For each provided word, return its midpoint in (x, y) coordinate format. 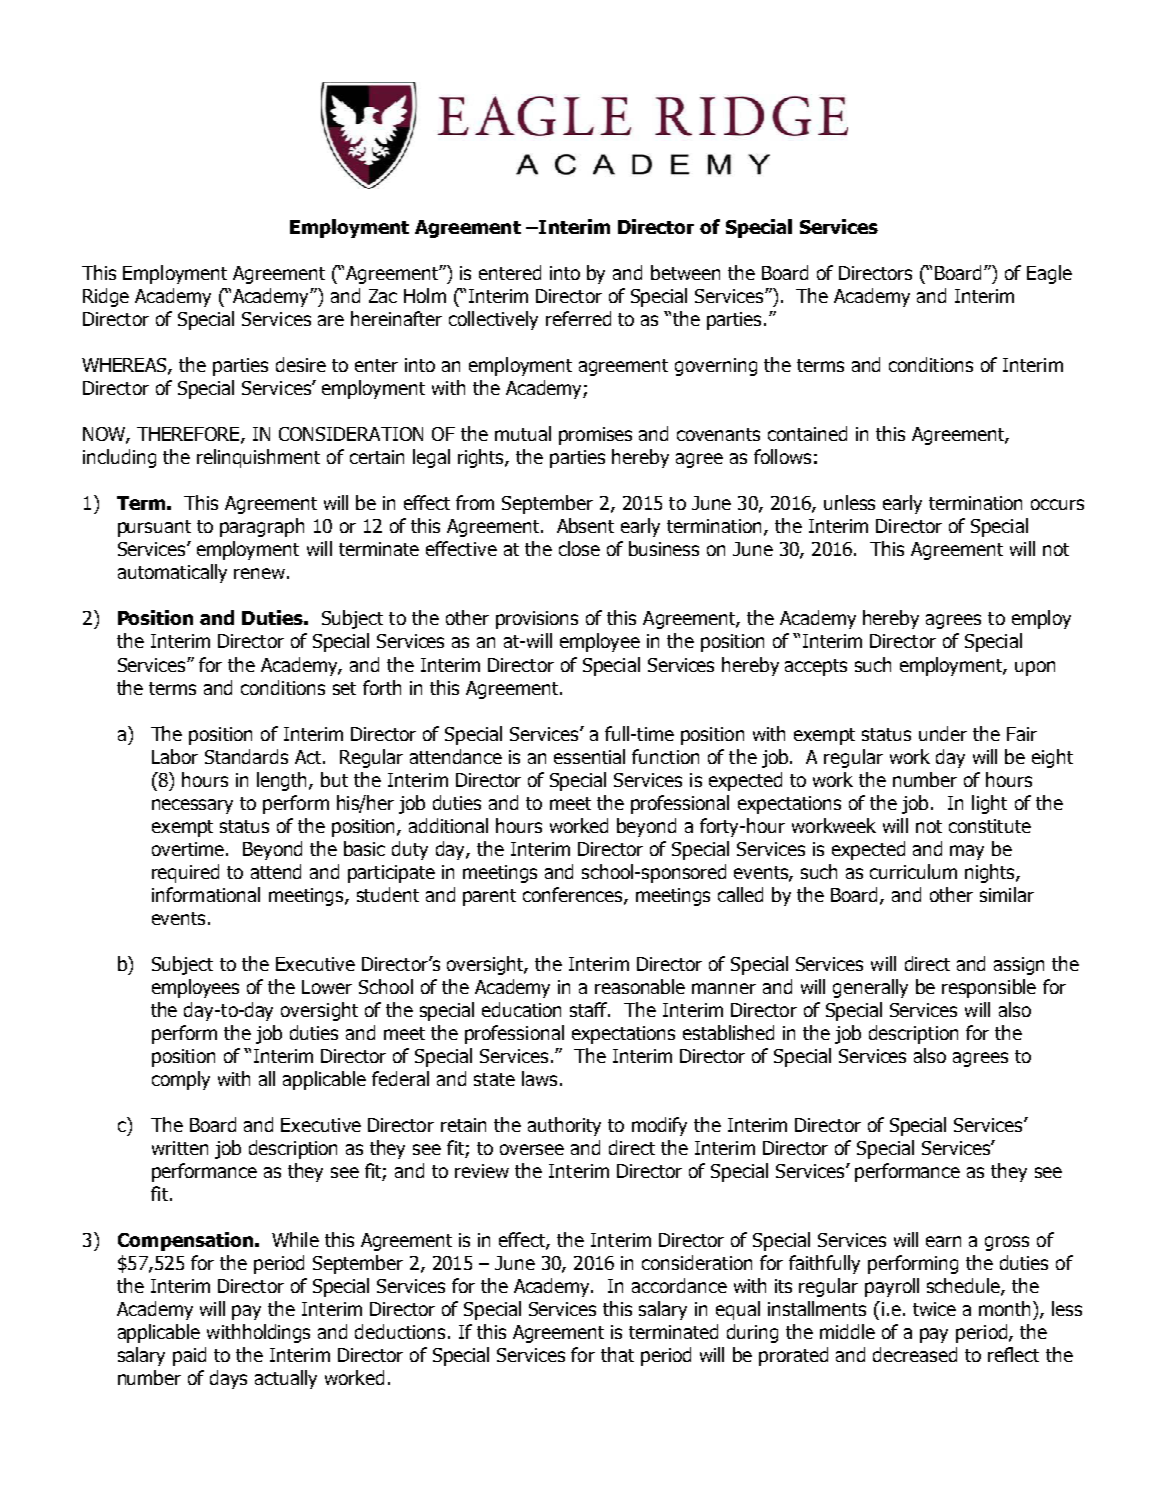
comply (181, 1080)
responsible (989, 988)
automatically (172, 573)
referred (578, 318)
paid (189, 1356)
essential (589, 756)
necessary (192, 806)
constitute (990, 826)
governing (716, 367)
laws (539, 1078)
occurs (1057, 504)
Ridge (106, 297)
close (579, 548)
